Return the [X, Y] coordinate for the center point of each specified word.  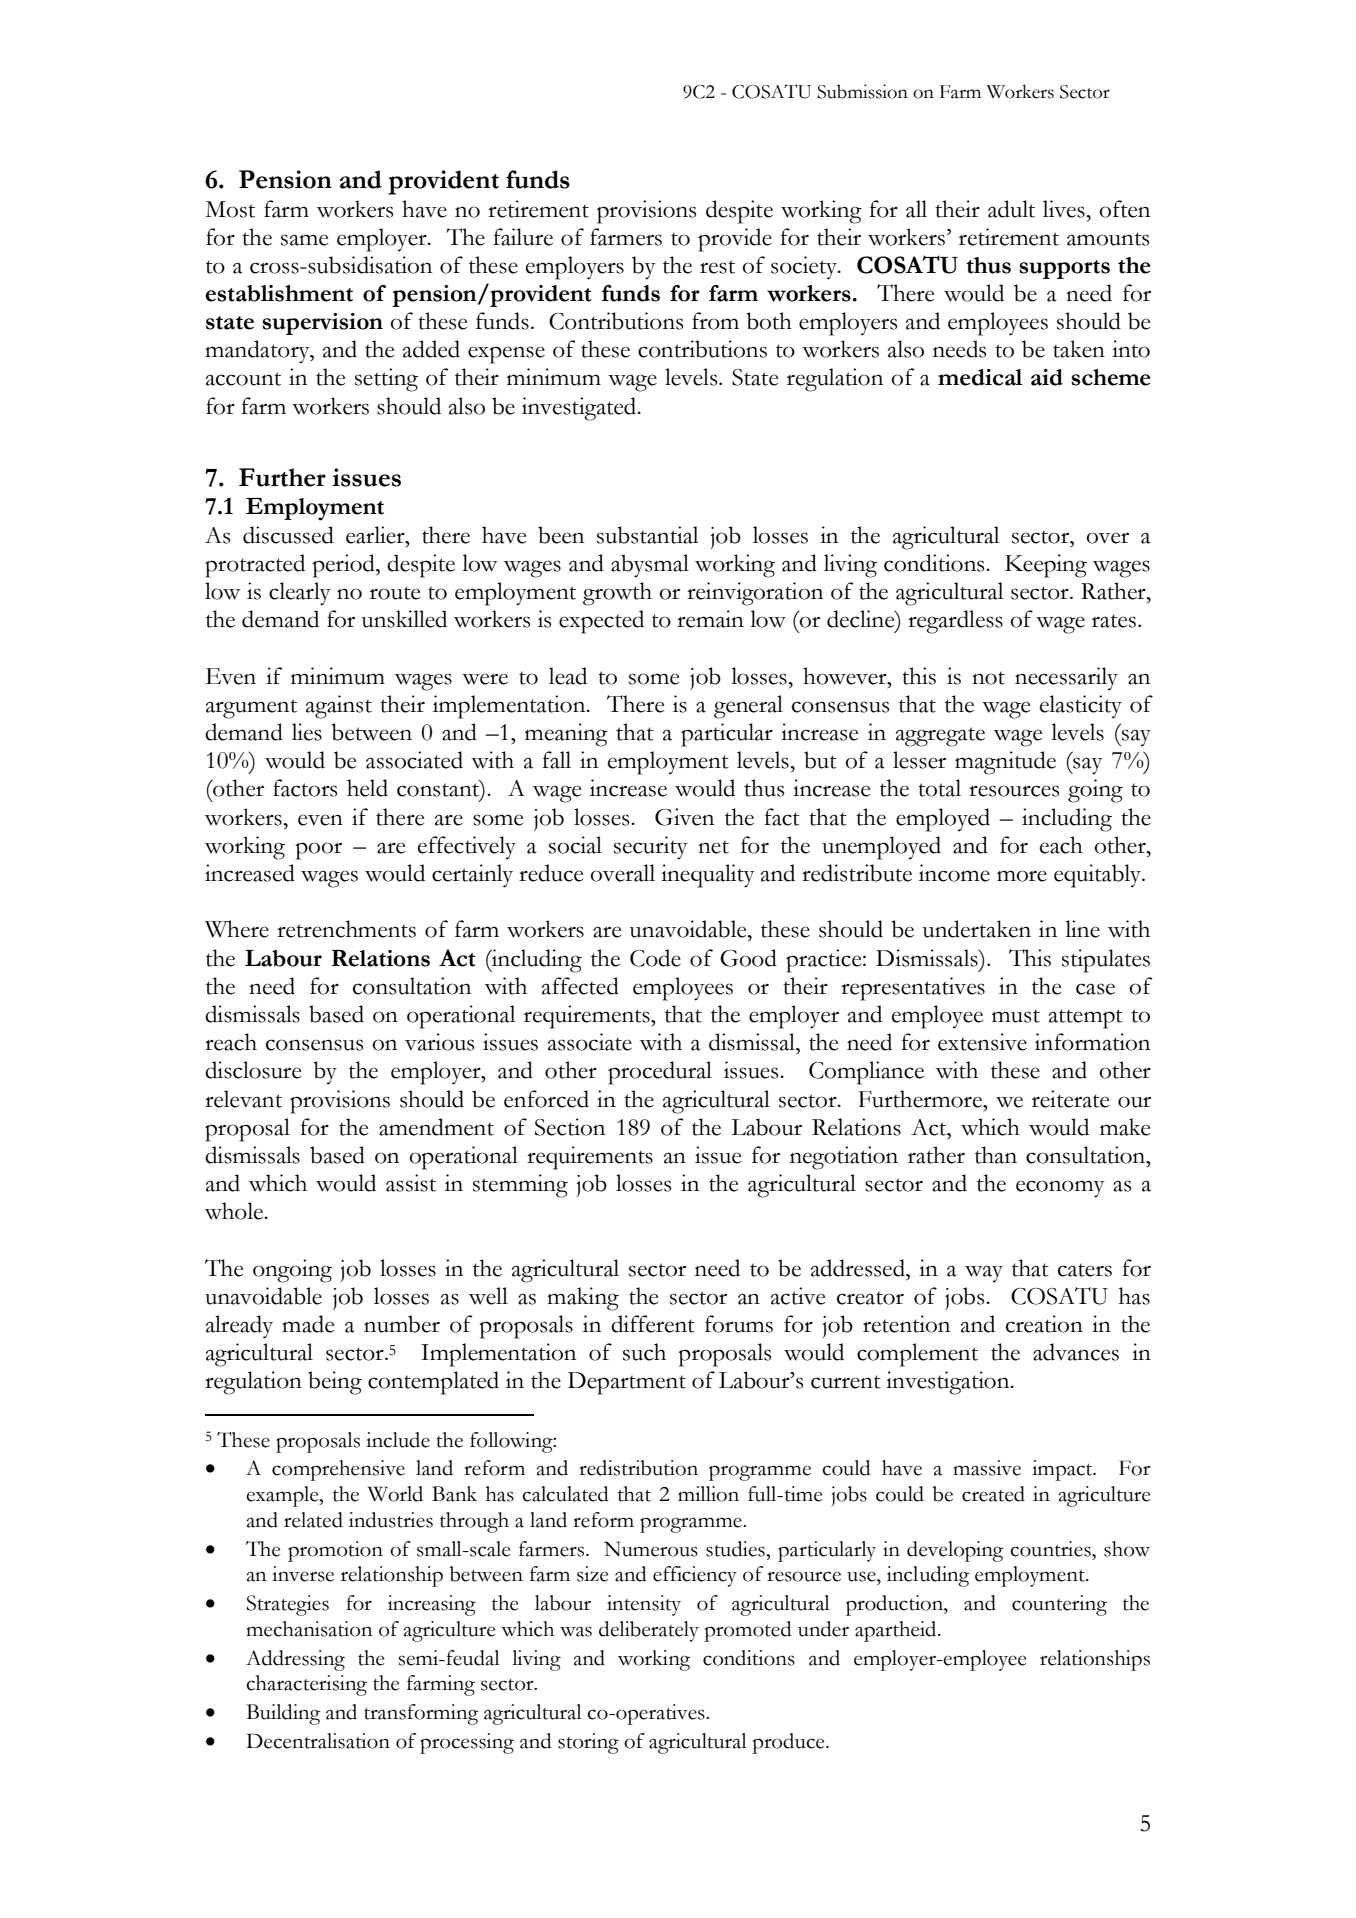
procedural [660, 1073]
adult [1011, 209]
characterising [306, 1685]
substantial [647, 535]
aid [1047, 377]
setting [386, 380]
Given [684, 817]
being [335, 1383]
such [644, 1352]
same [304, 240]
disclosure [253, 1070]
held [367, 788]
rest [717, 267]
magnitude [1005, 763]
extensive [982, 1042]
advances [1076, 1352]
